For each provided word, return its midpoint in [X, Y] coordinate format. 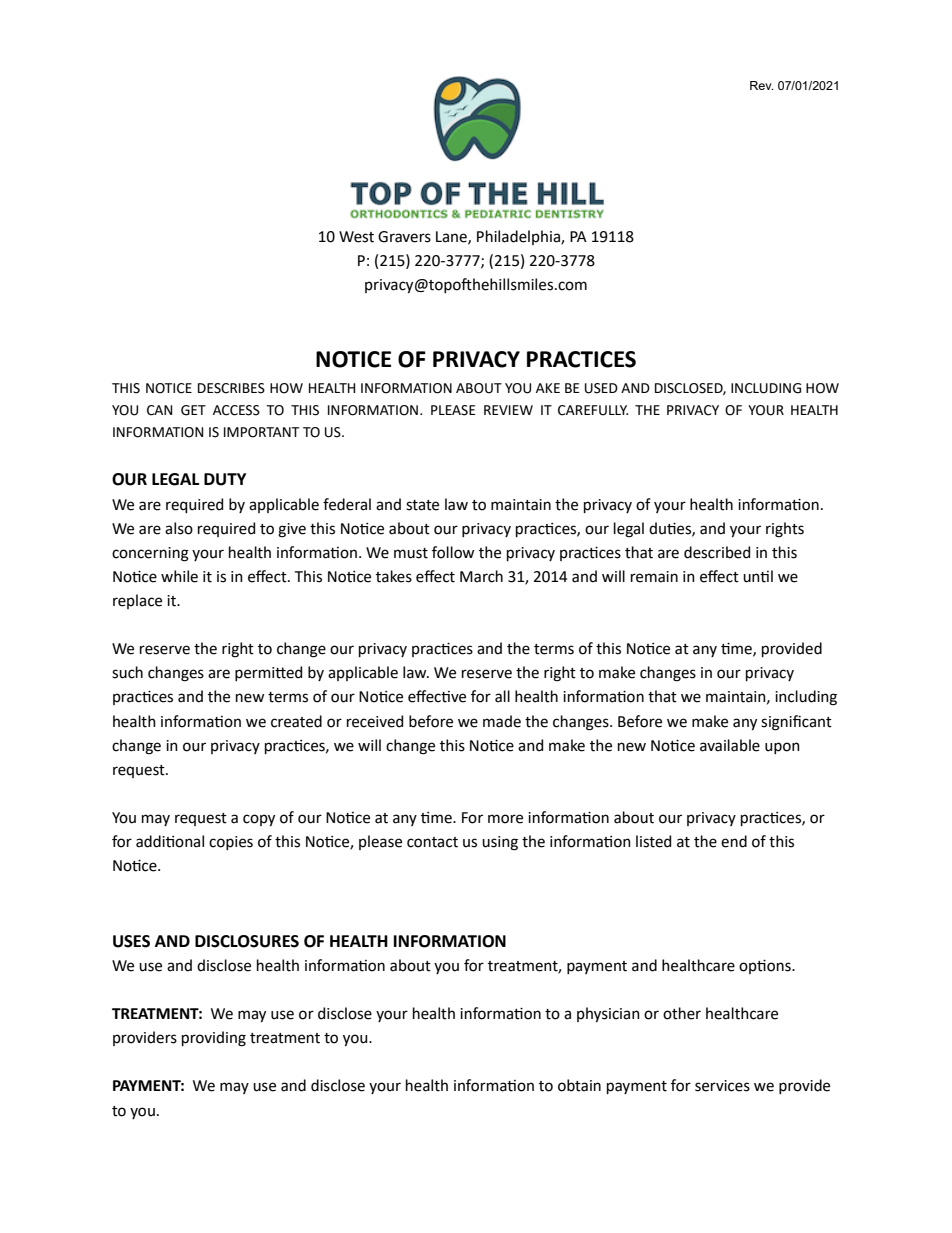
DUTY [225, 479]
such [127, 672]
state [422, 505]
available [730, 745]
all [502, 696]
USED [601, 388]
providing [214, 1039]
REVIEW [508, 410]
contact [432, 842]
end [734, 841]
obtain [579, 1085]
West [356, 237]
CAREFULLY [593, 410]
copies [231, 843]
